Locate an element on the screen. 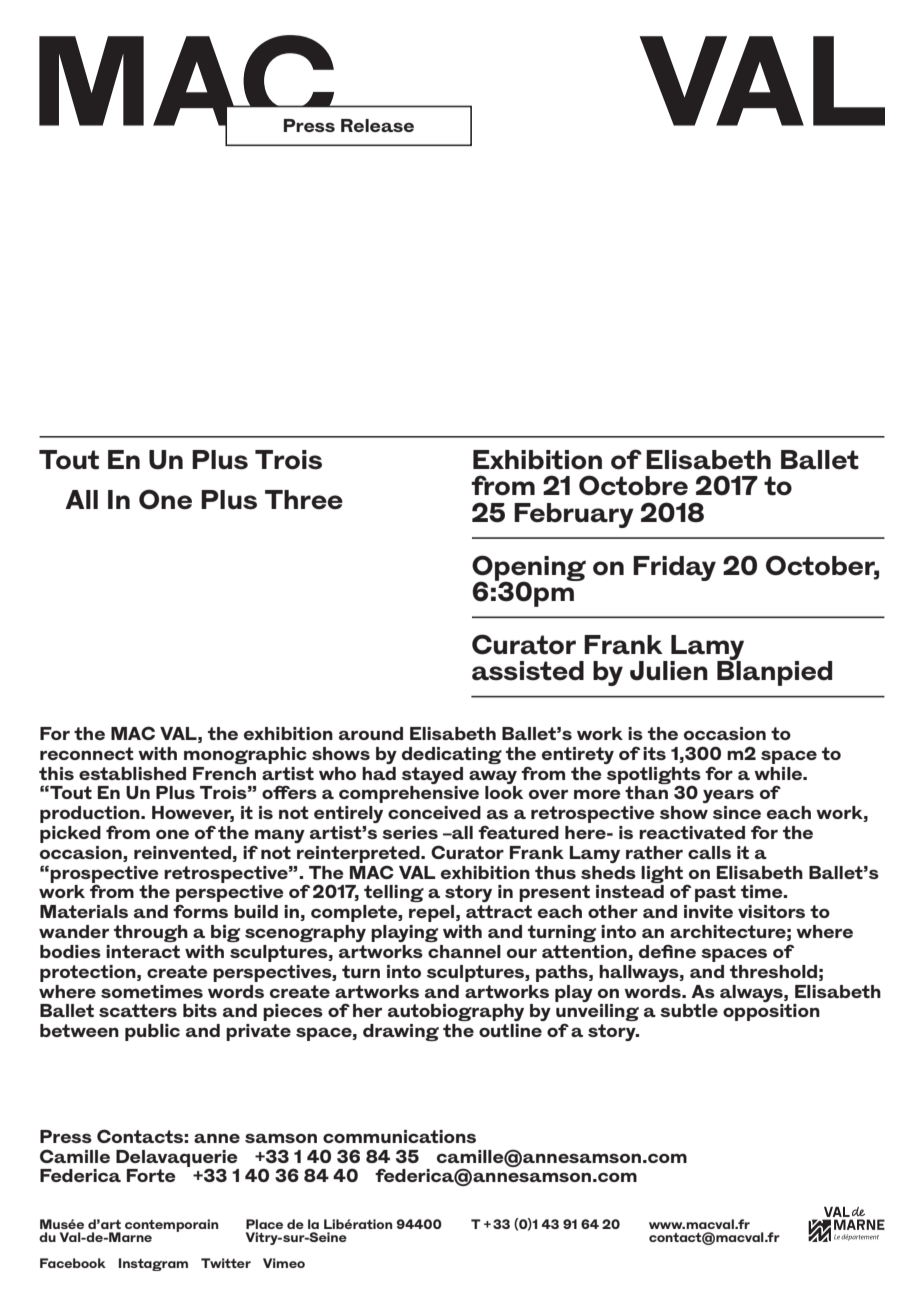 The height and width of the screenshot is (1308, 924). reconnect is located at coordinates (87, 753).
